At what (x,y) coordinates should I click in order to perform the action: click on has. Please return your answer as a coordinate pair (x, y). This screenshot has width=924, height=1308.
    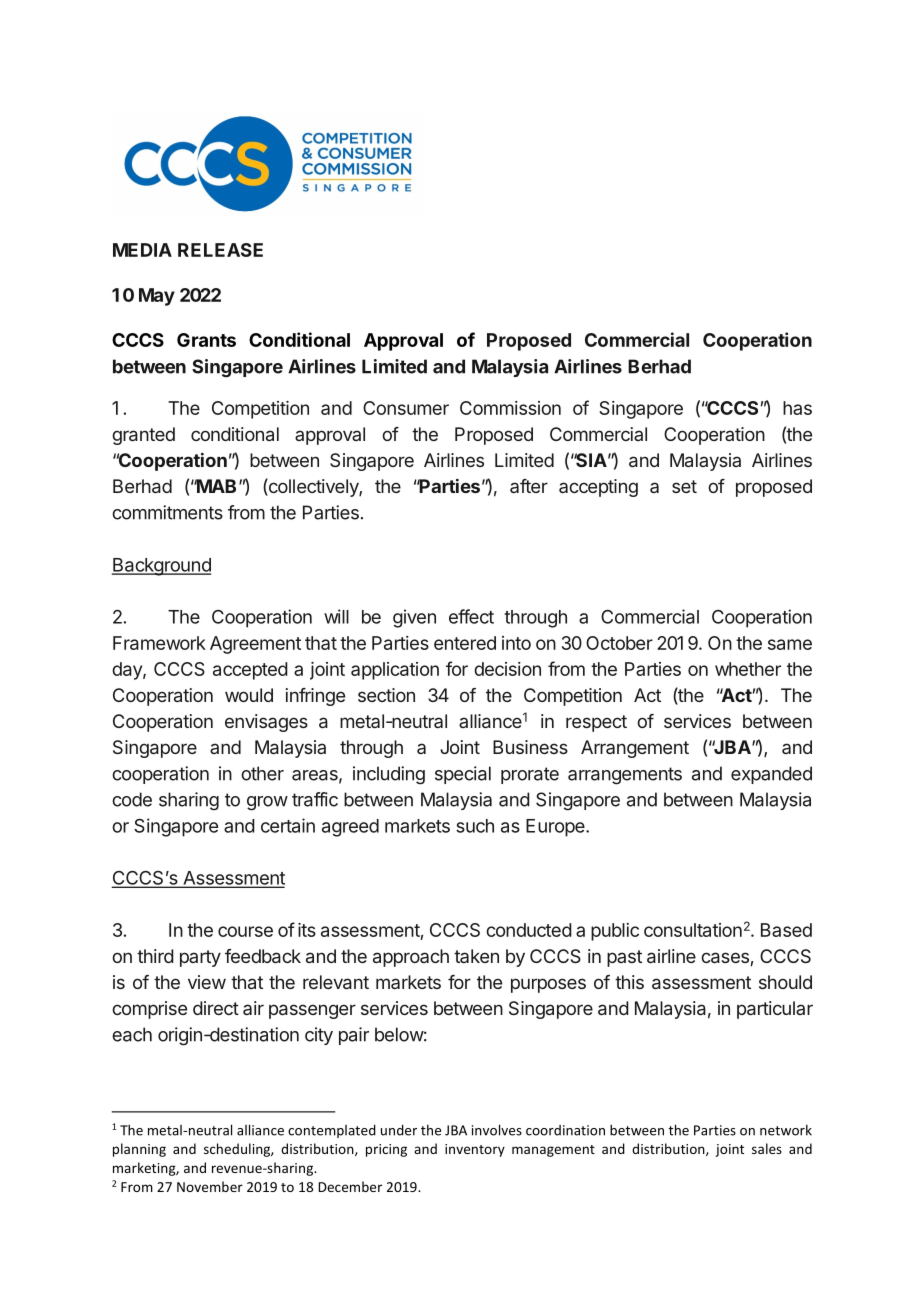
    Looking at the image, I should click on (797, 408).
